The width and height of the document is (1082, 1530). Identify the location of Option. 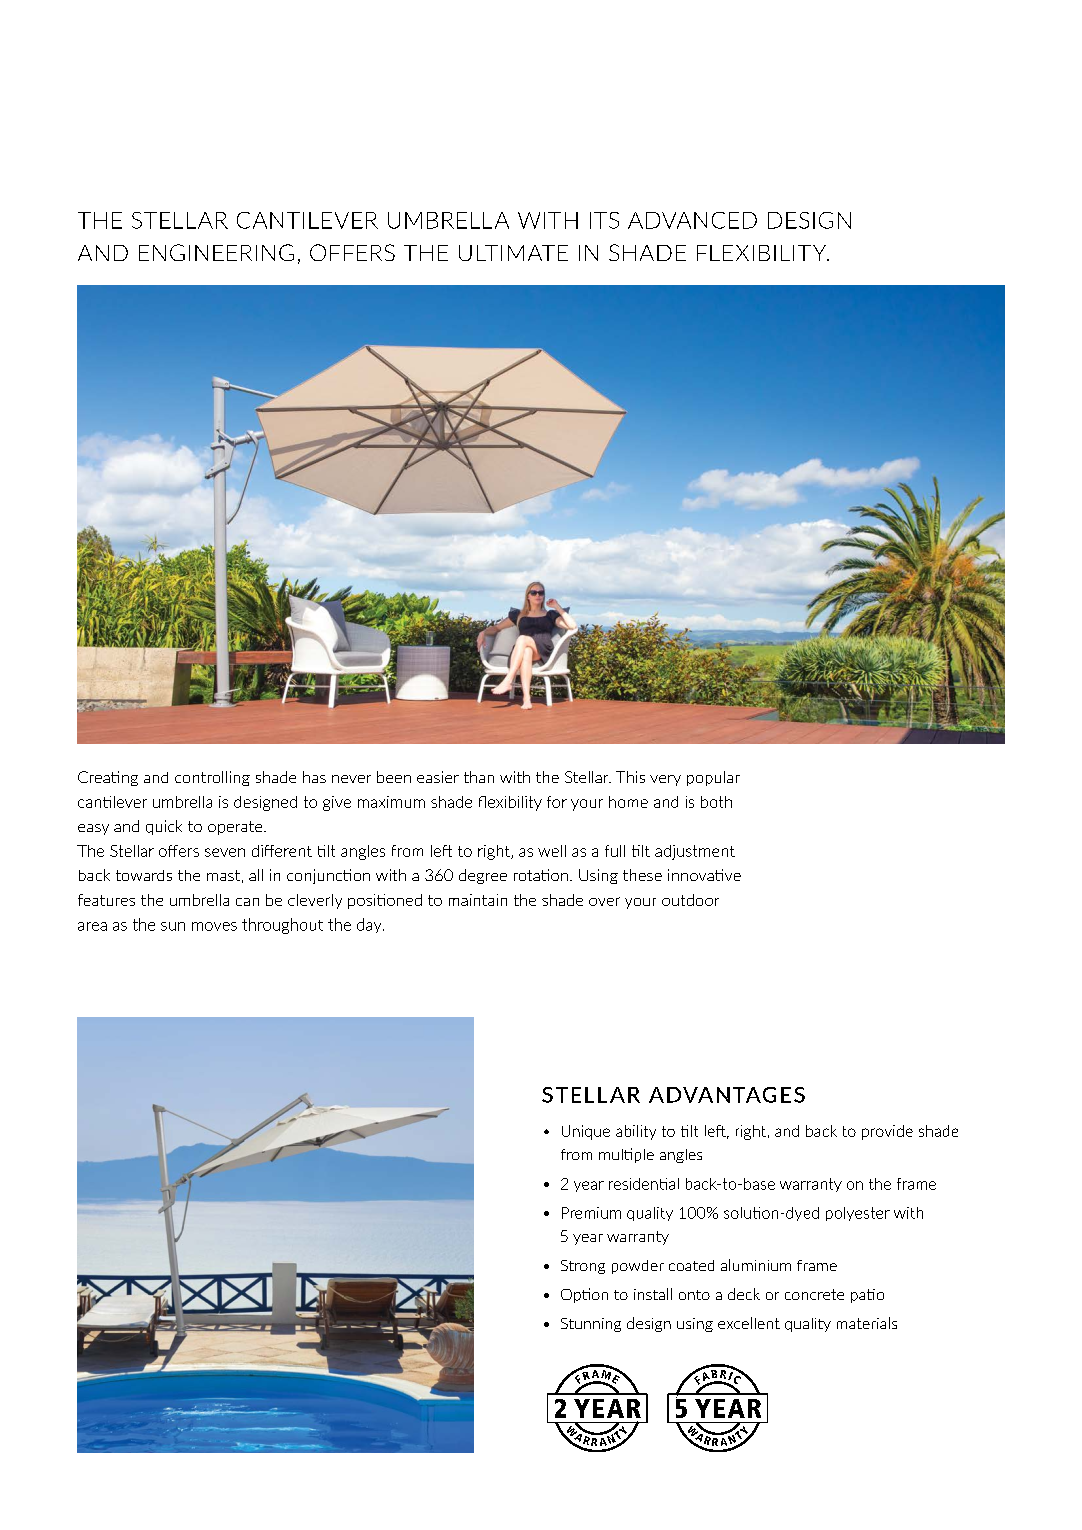
(584, 1295).
